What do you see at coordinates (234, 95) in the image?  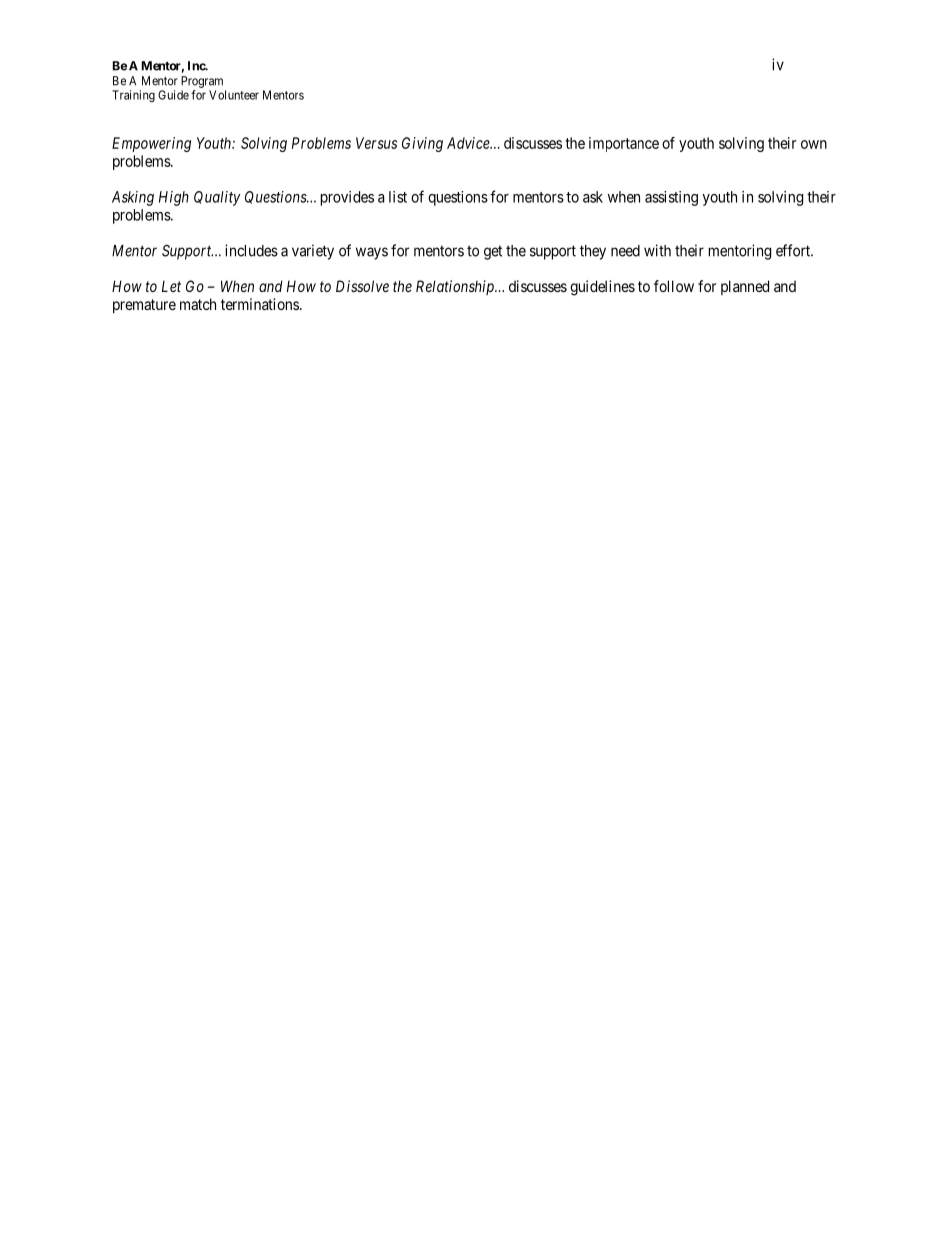 I see `Volunteer` at bounding box center [234, 95].
